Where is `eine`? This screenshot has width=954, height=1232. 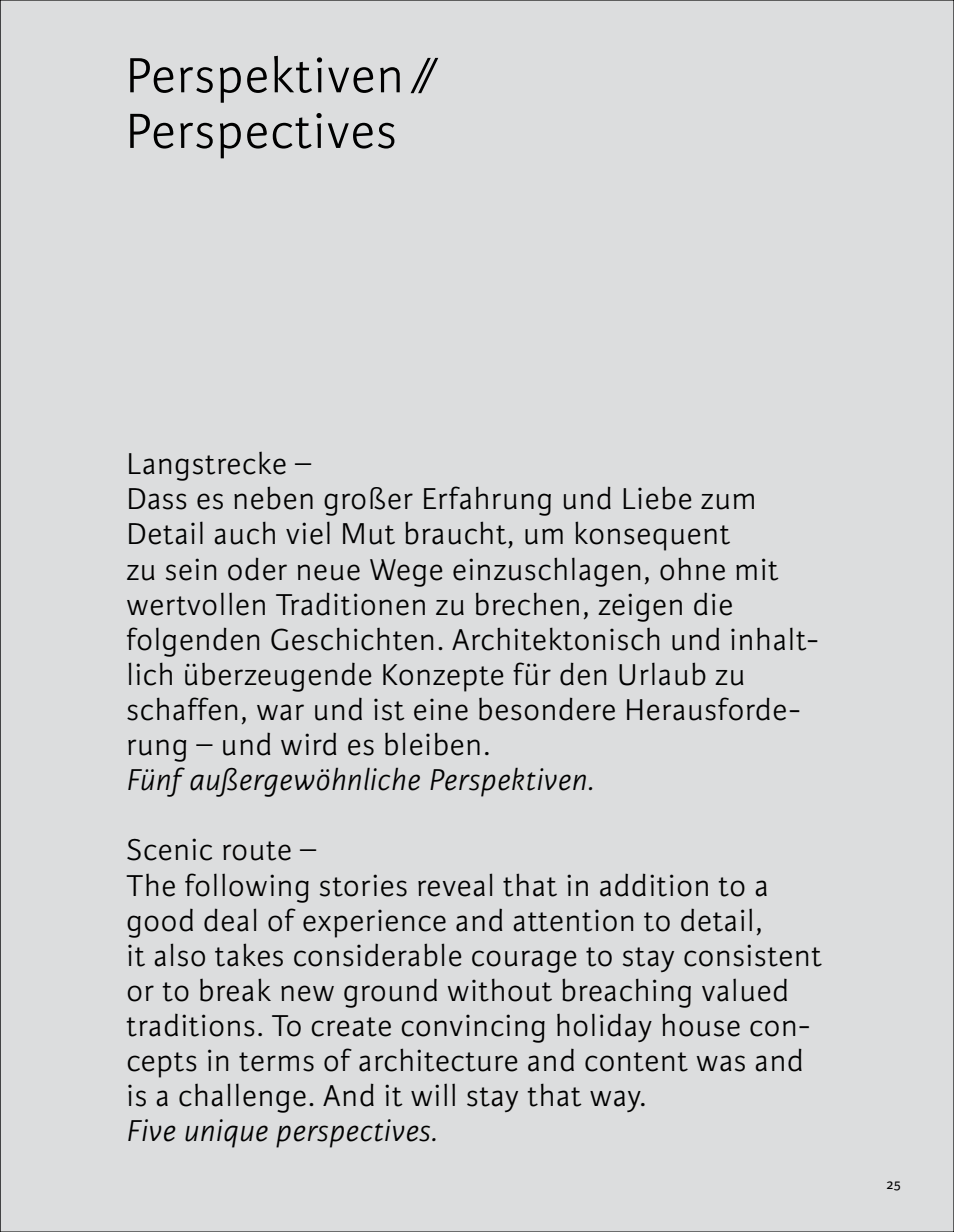
eine is located at coordinates (441, 709).
